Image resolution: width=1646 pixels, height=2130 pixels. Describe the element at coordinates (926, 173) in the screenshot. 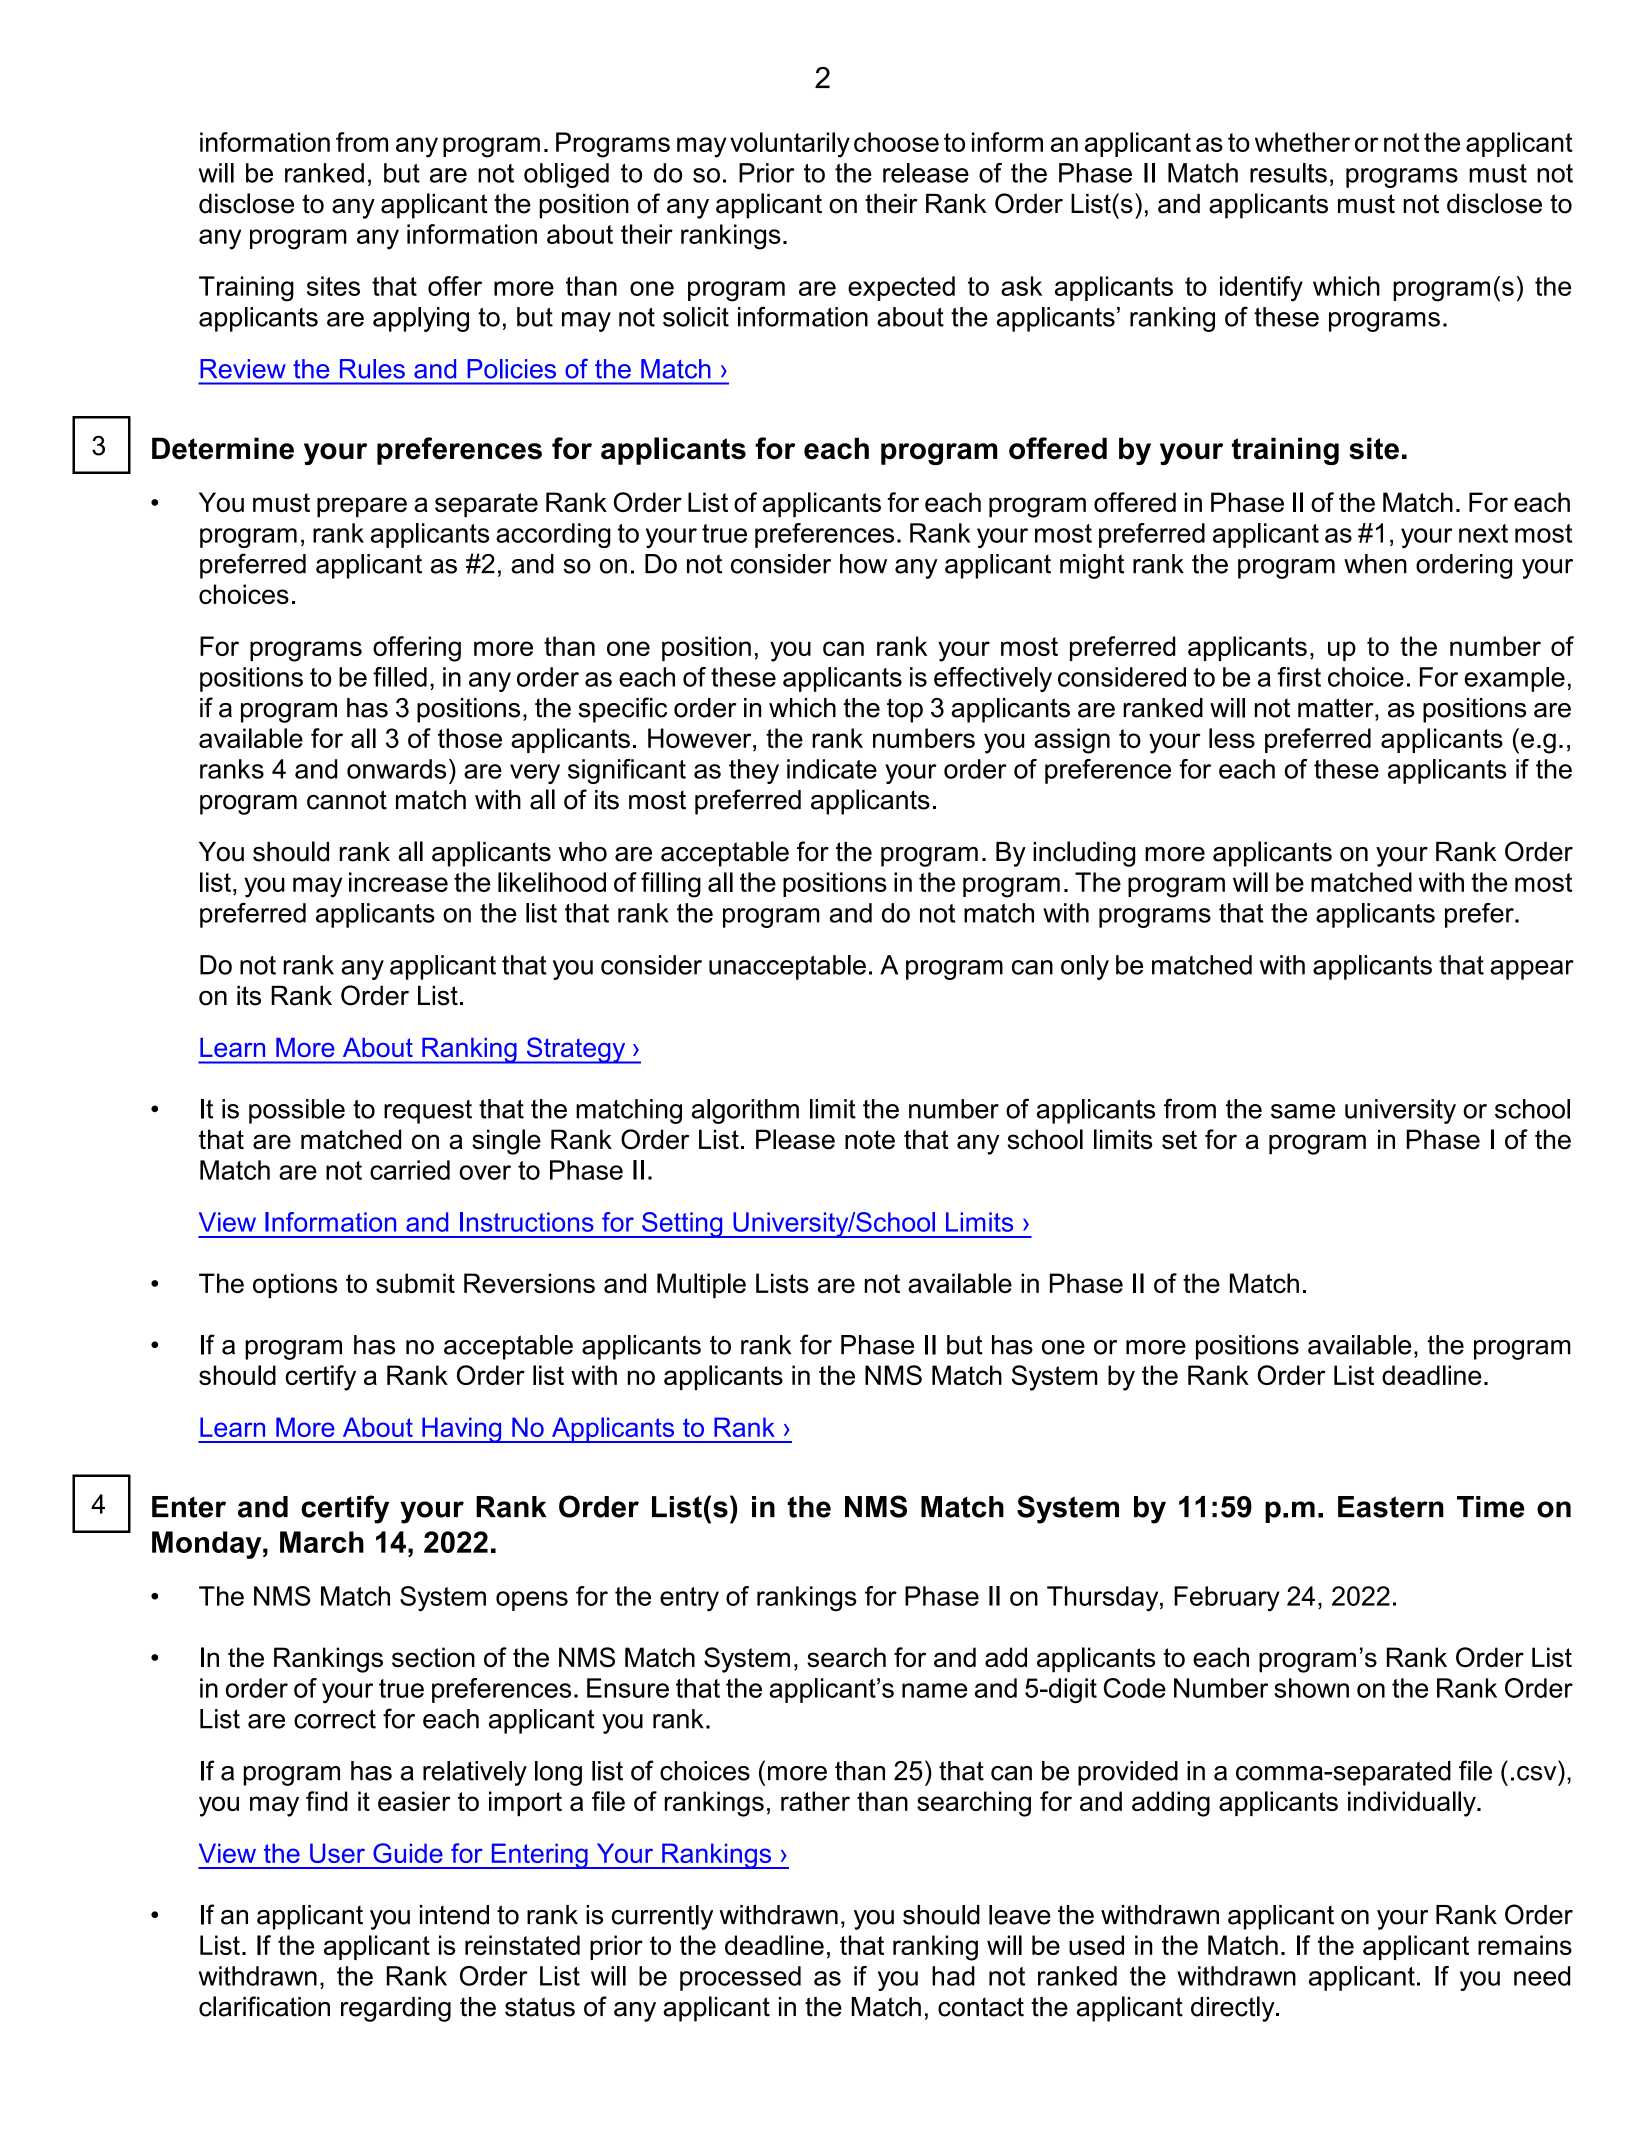

I see `release` at that location.
